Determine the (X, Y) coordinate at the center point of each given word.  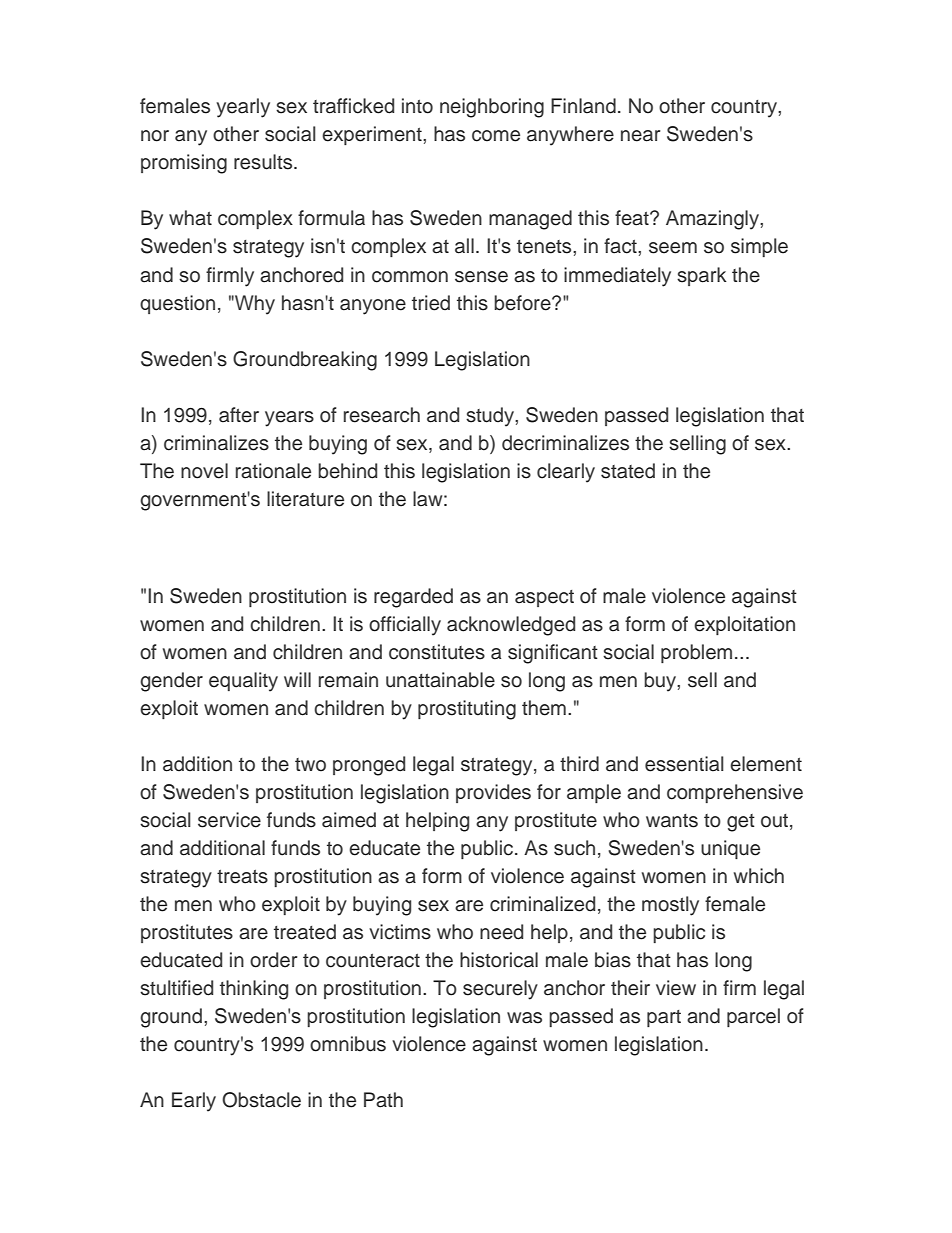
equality (243, 682)
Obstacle (261, 1100)
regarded (413, 598)
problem (696, 653)
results (264, 162)
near (640, 136)
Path (383, 1100)
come (496, 136)
